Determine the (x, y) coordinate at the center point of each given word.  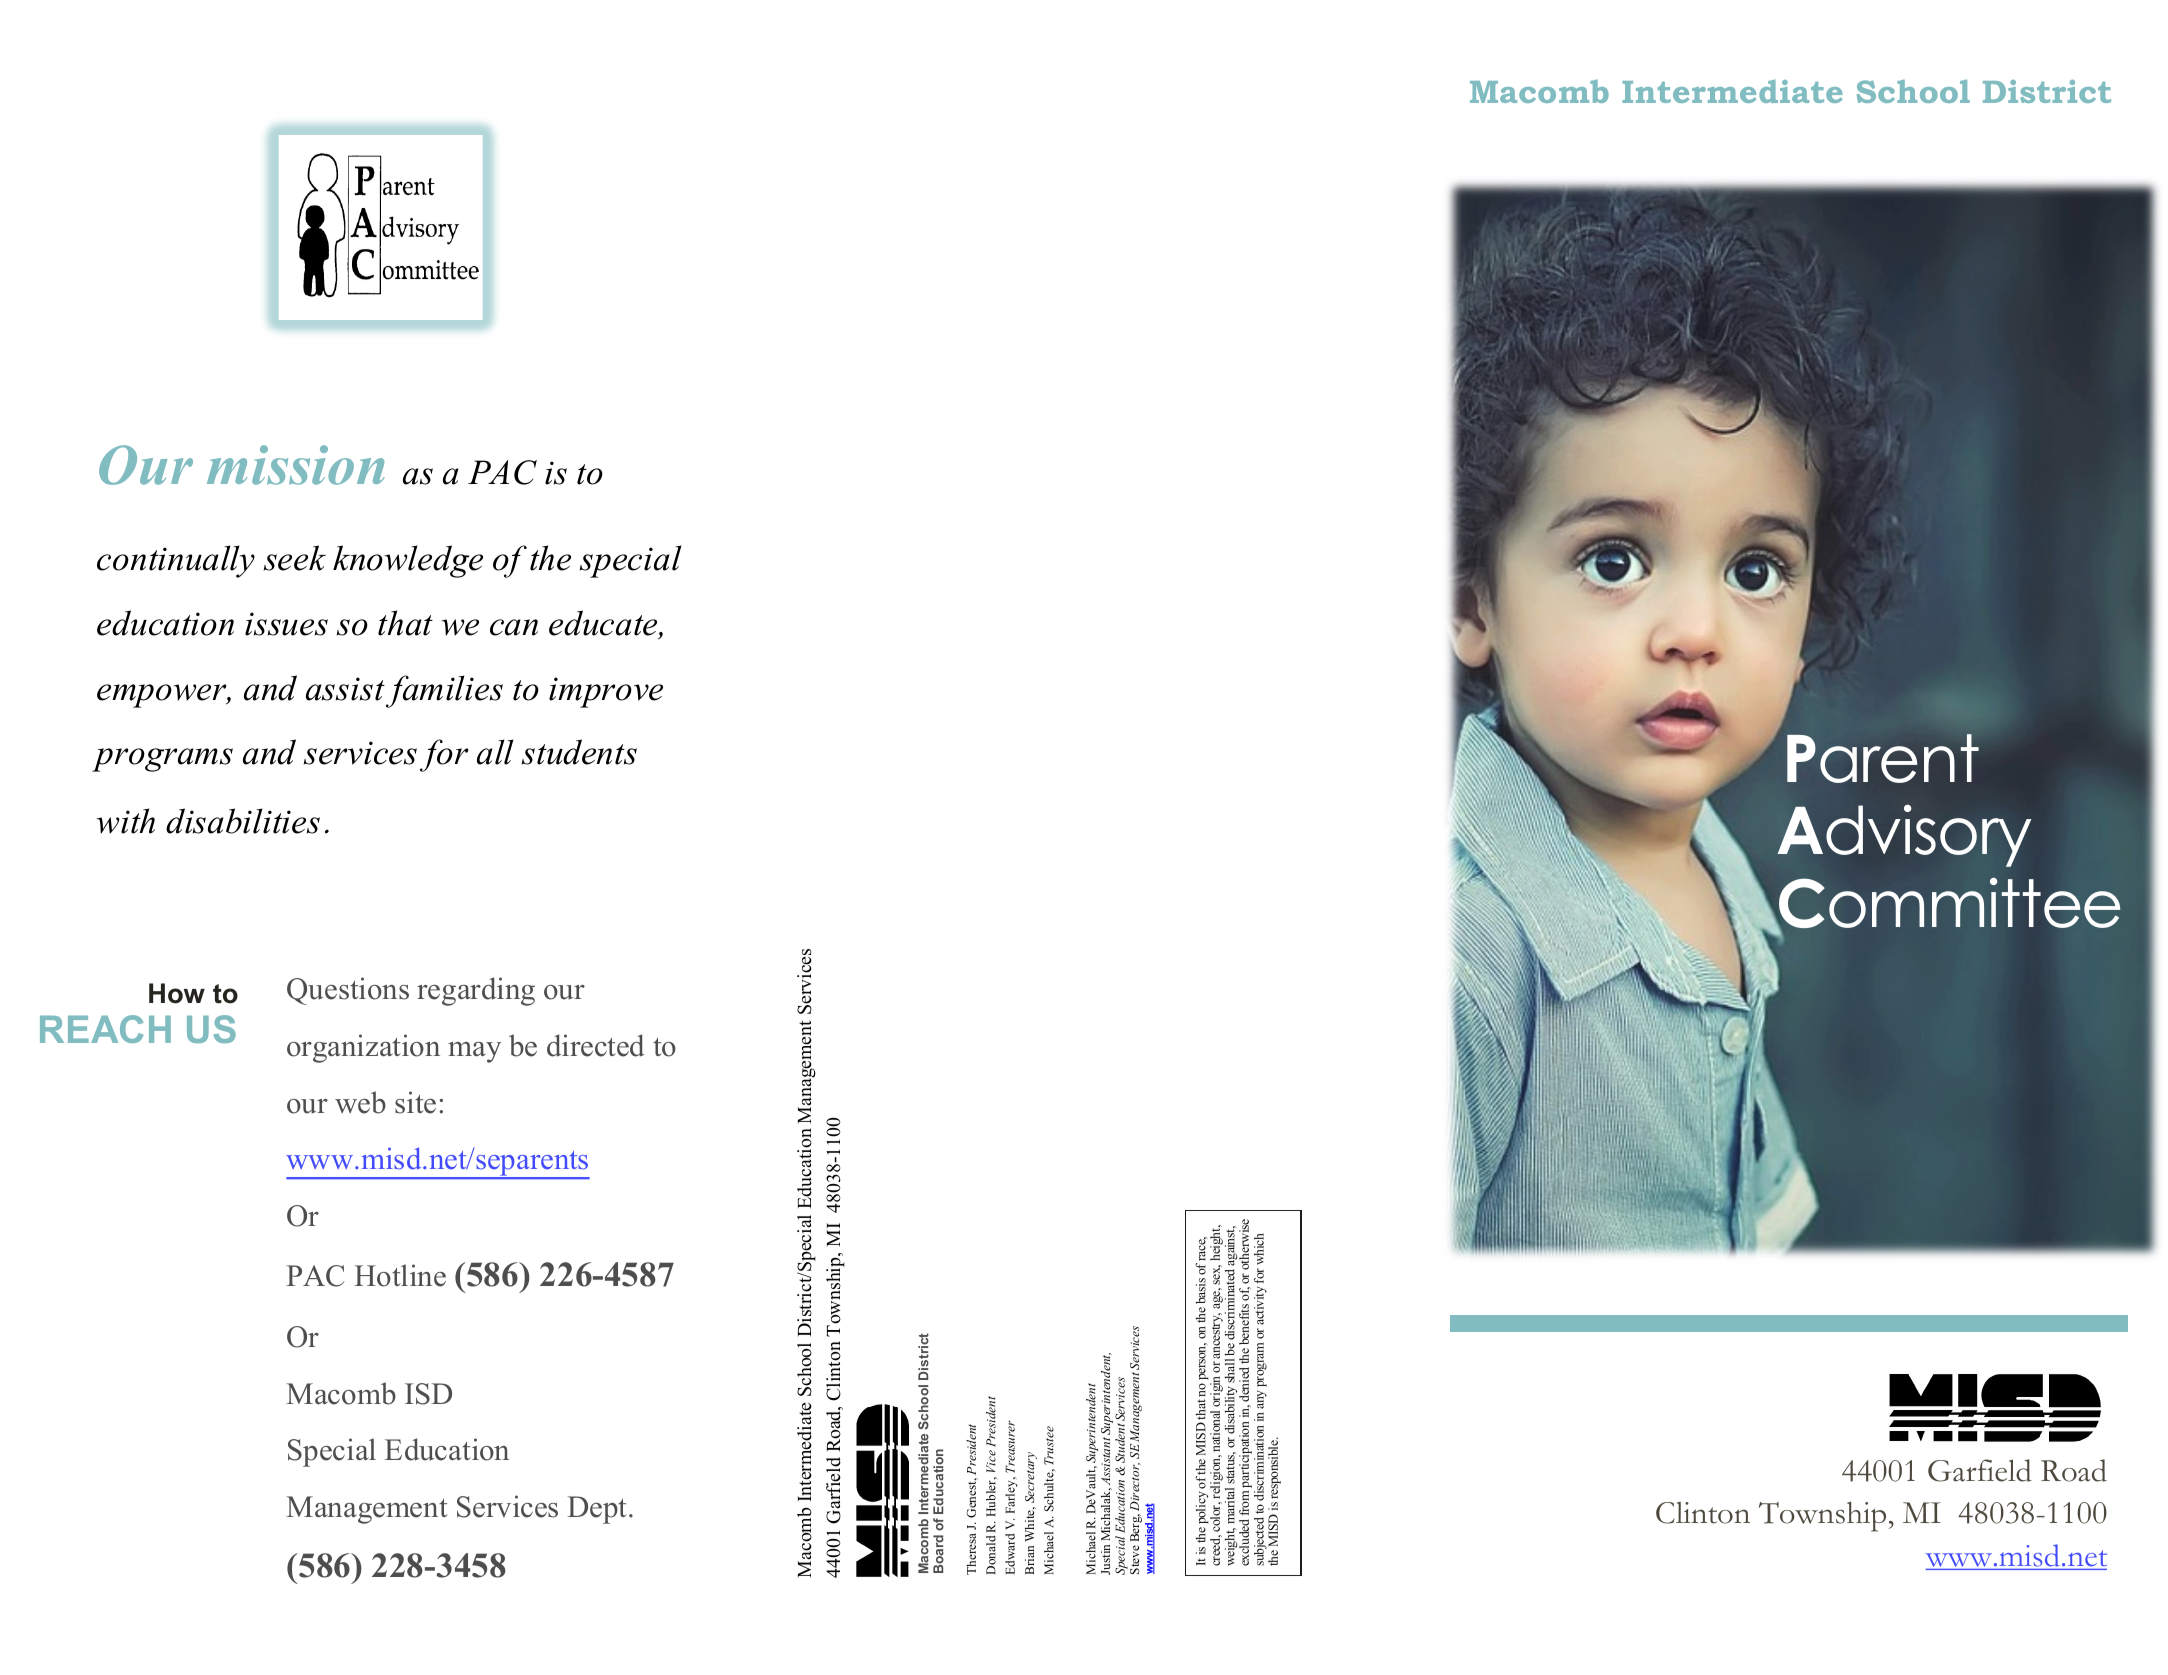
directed (596, 1045)
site (415, 1102)
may (474, 1052)
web (360, 1102)
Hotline (400, 1275)
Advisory (1904, 835)
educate (604, 624)
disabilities (243, 821)
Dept (599, 1510)
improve (606, 692)
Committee (1949, 904)
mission (296, 465)
